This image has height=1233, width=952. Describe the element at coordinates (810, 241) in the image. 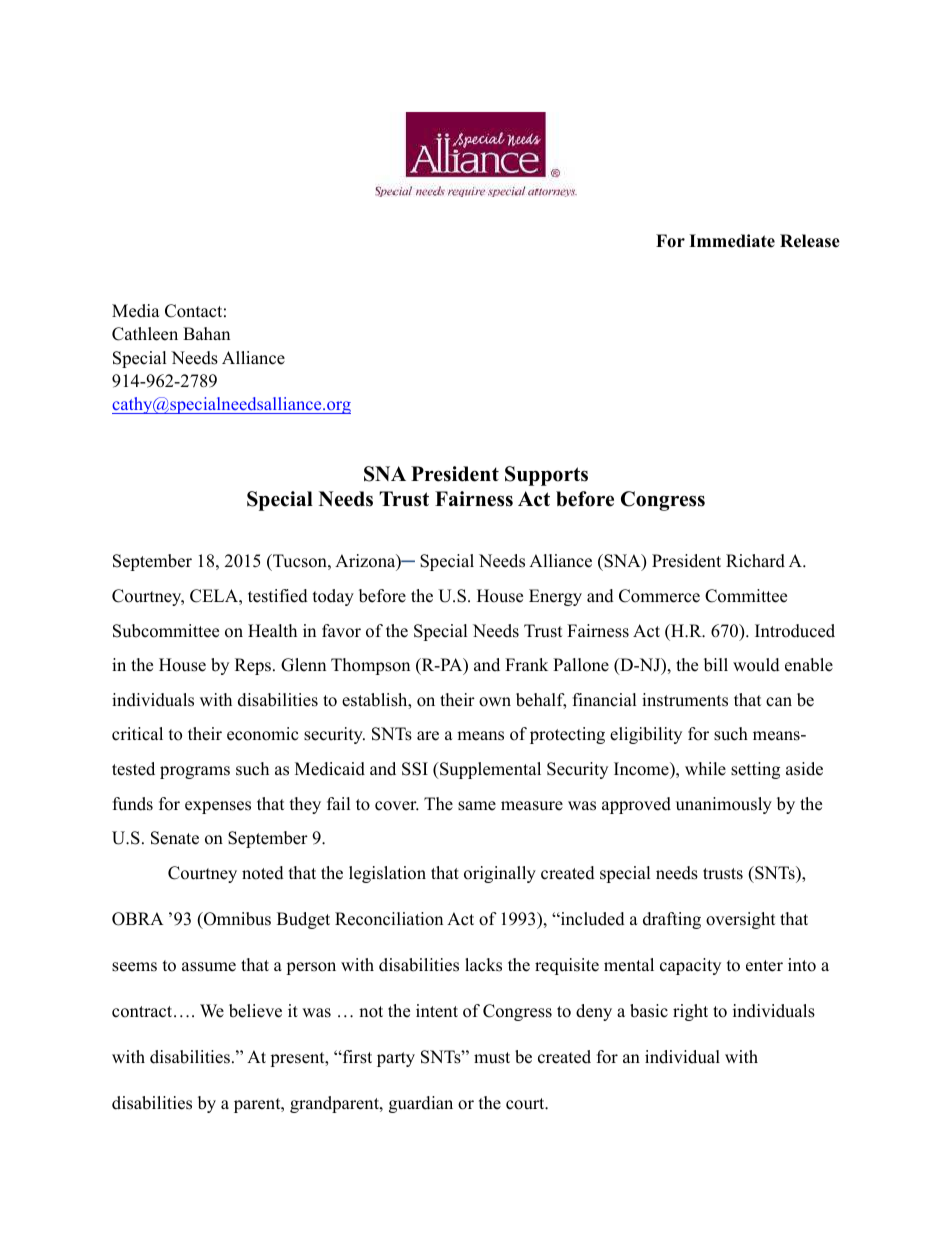

I see `Release` at that location.
